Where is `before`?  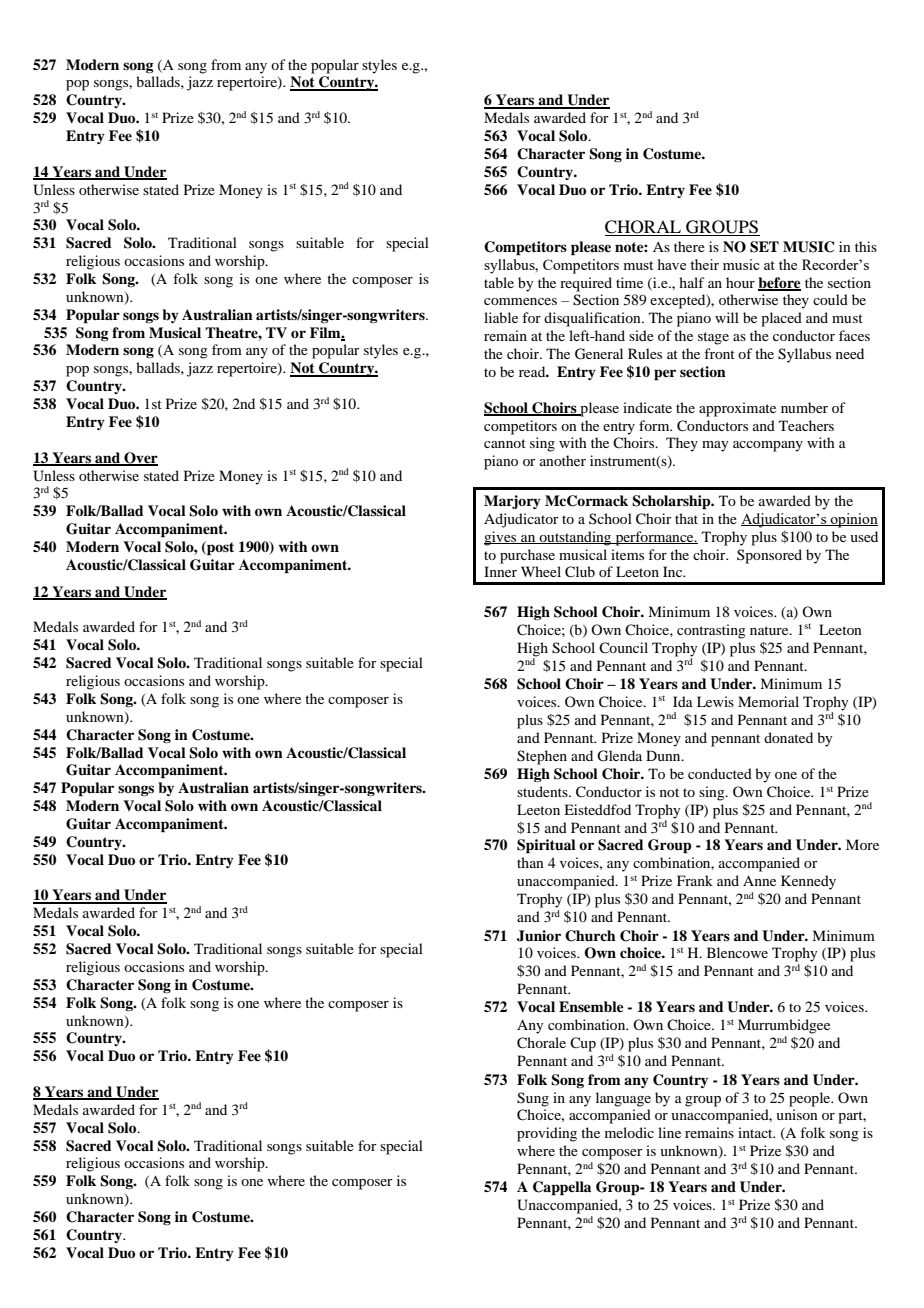 before is located at coordinates (779, 283).
